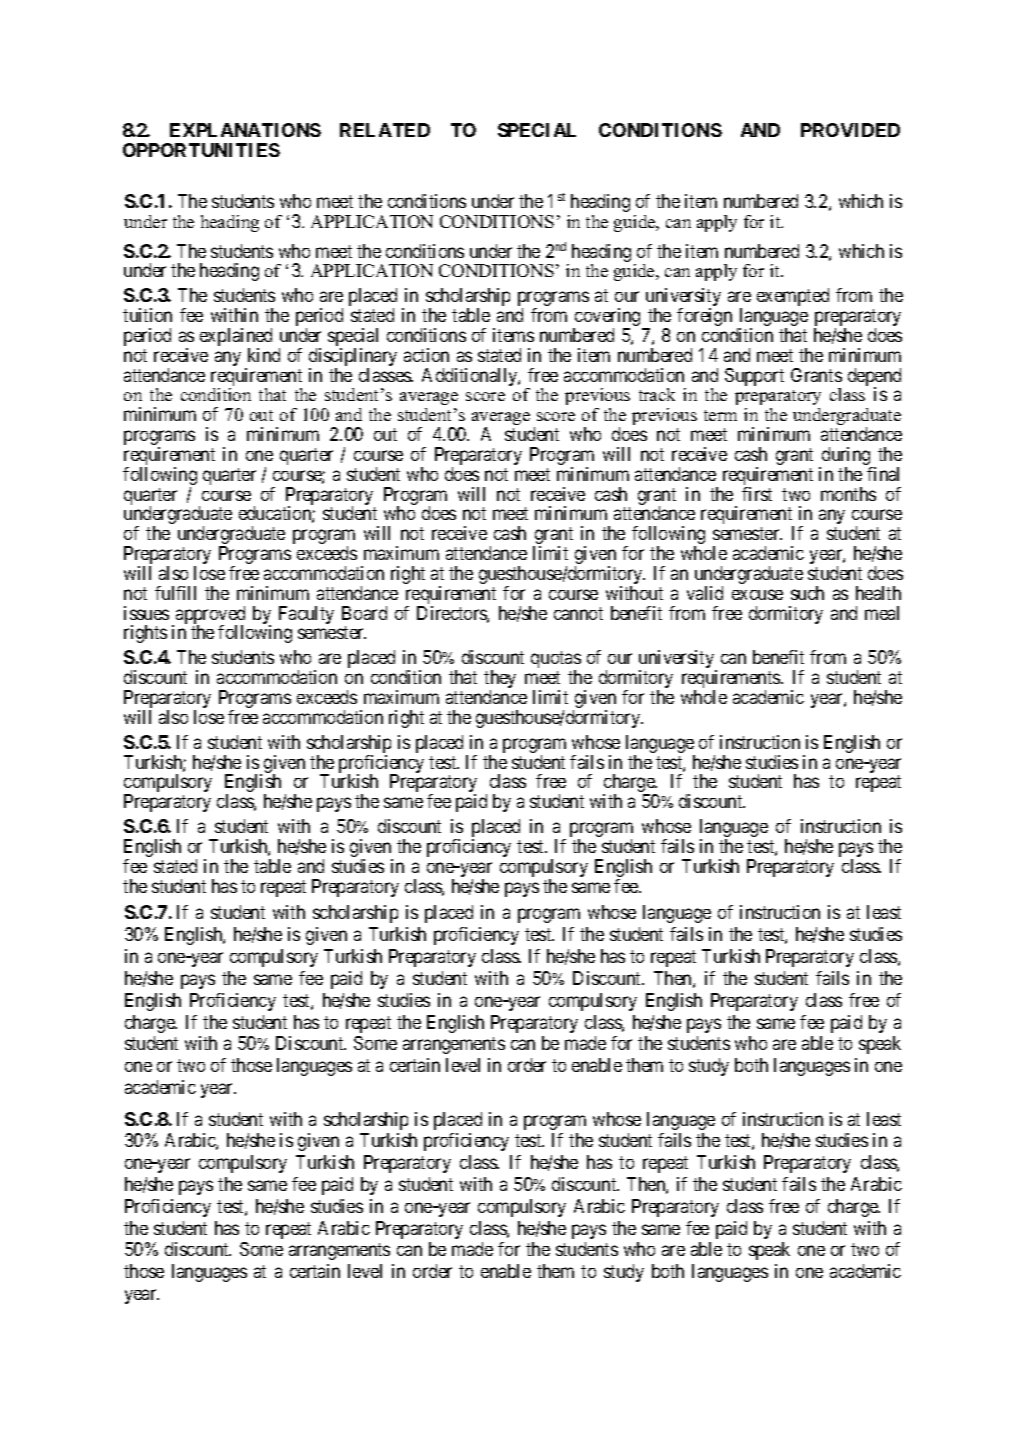 Image resolution: width=1026 pixels, height=1451 pixels. What do you see at coordinates (720, 415) in the screenshot?
I see `term` at bounding box center [720, 415].
